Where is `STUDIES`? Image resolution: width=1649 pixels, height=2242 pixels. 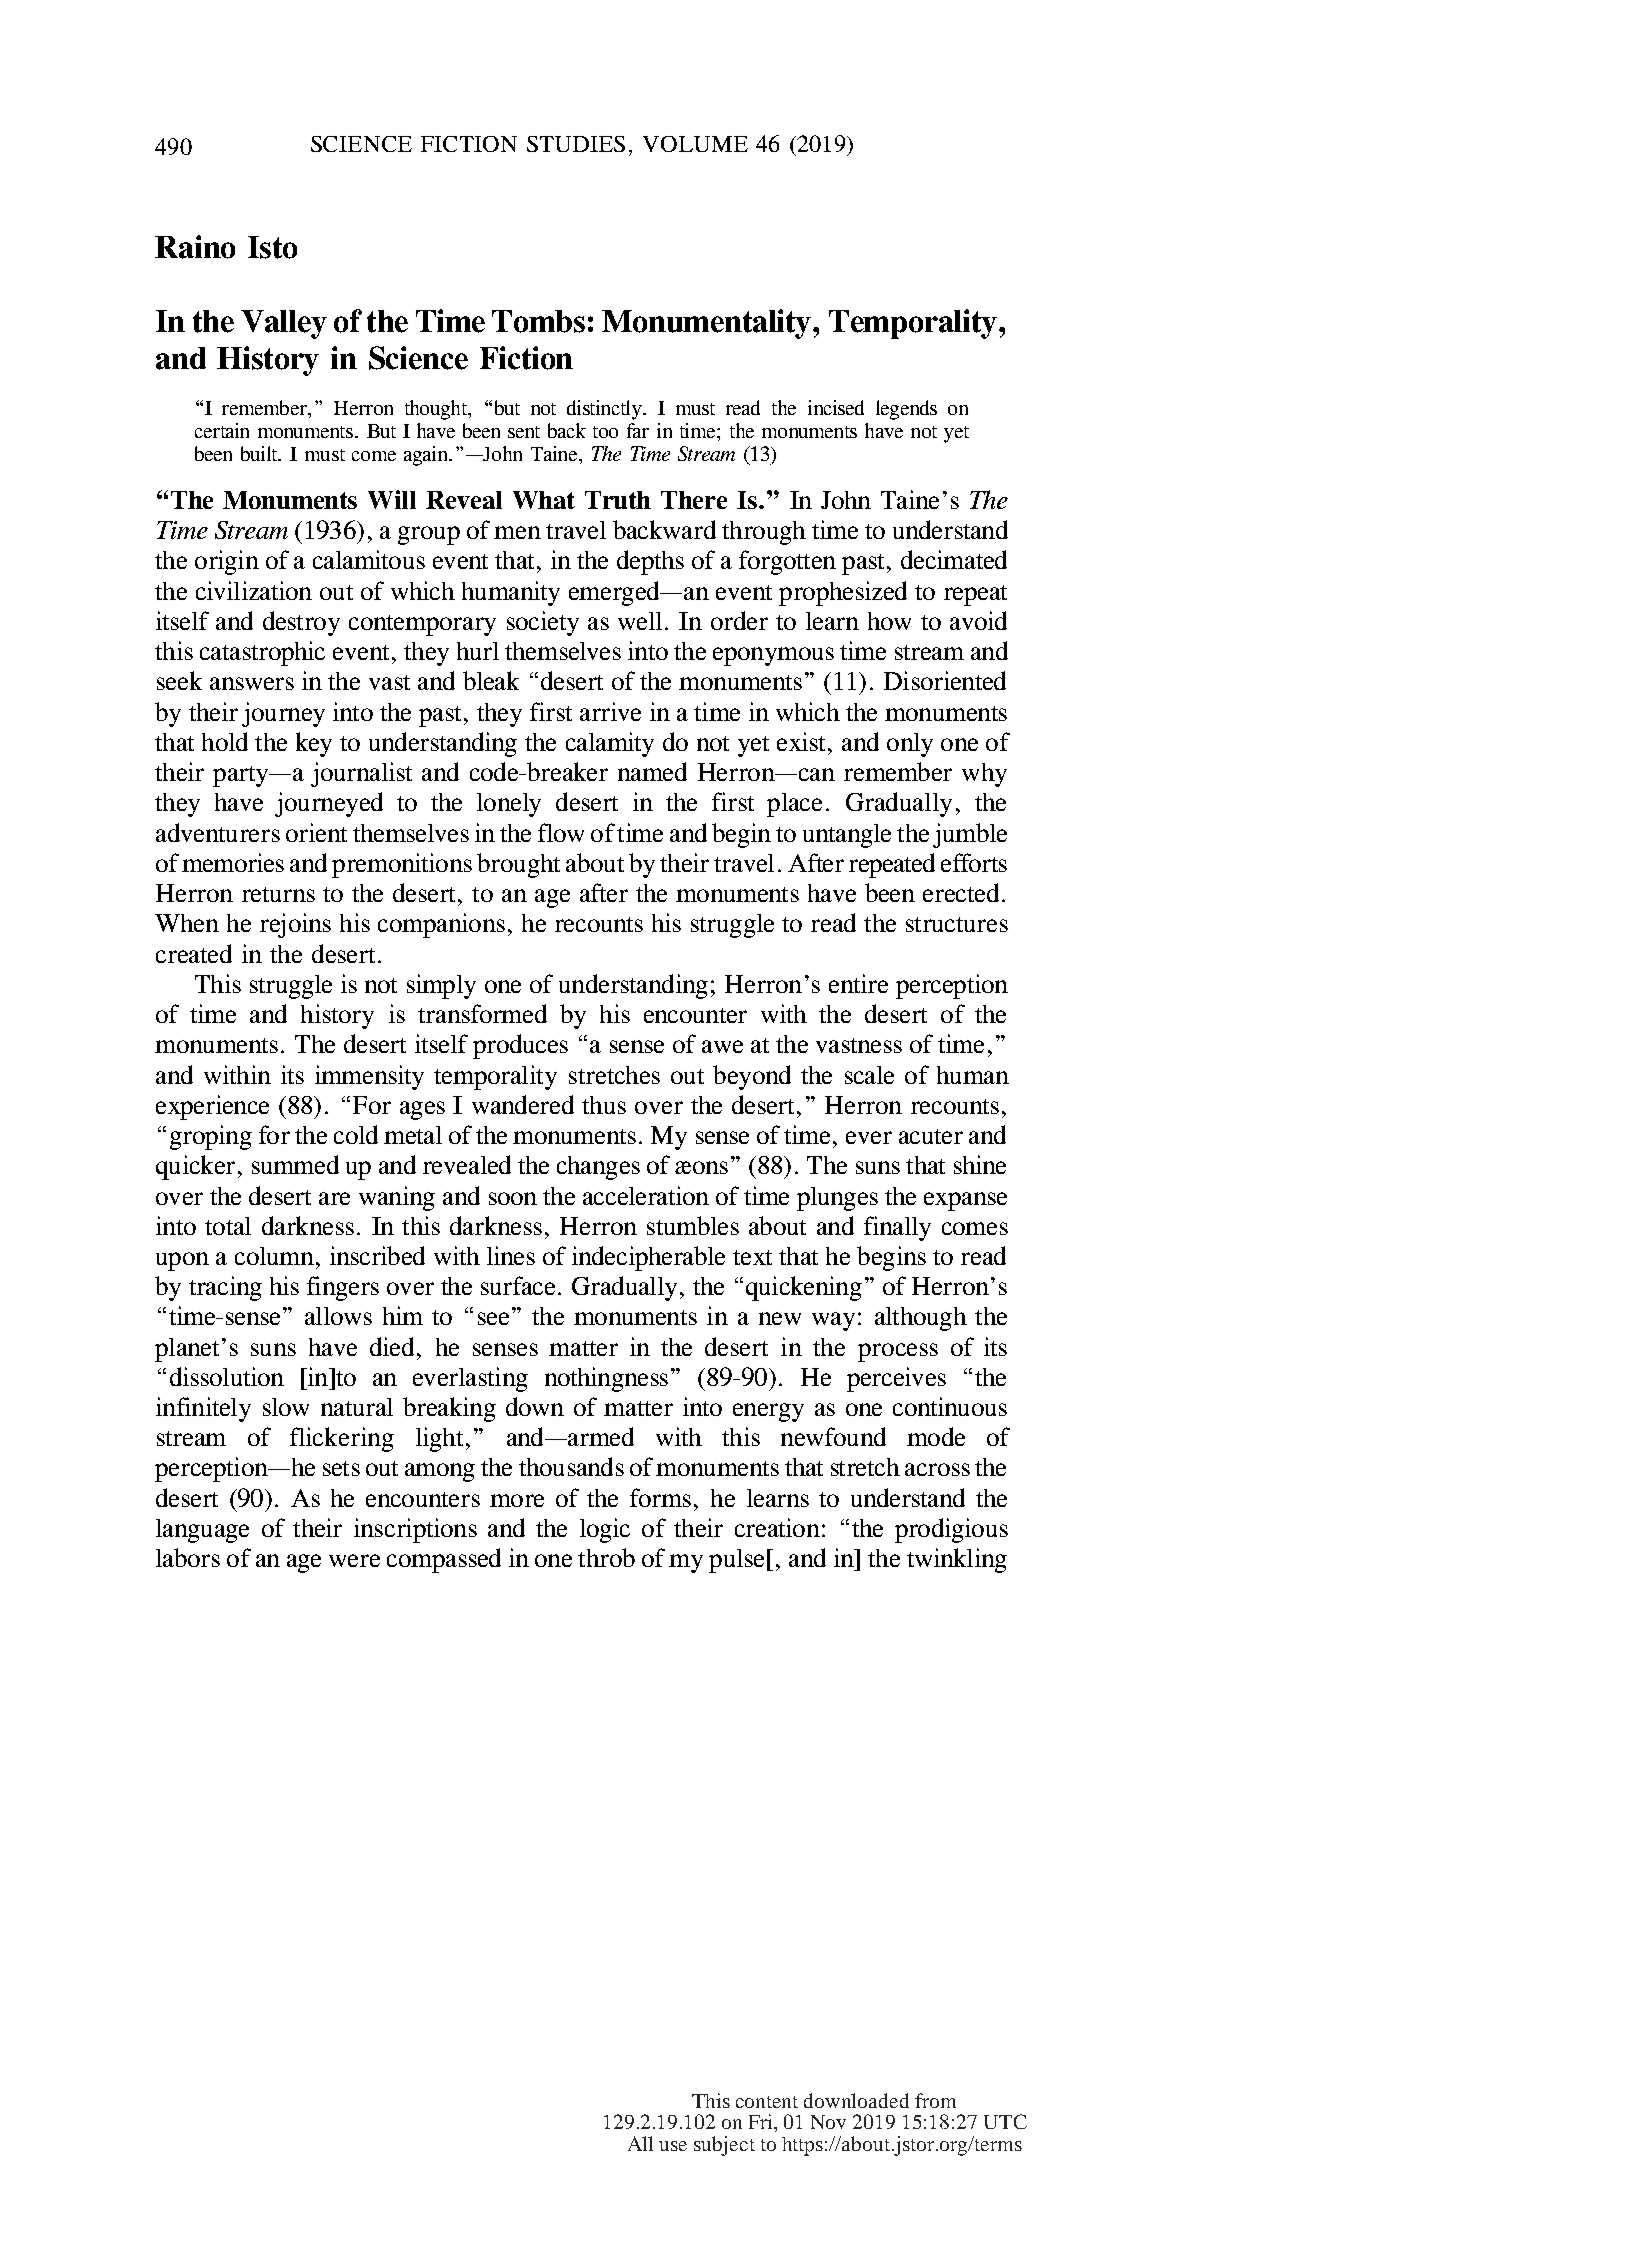 STUDIES is located at coordinates (576, 144).
